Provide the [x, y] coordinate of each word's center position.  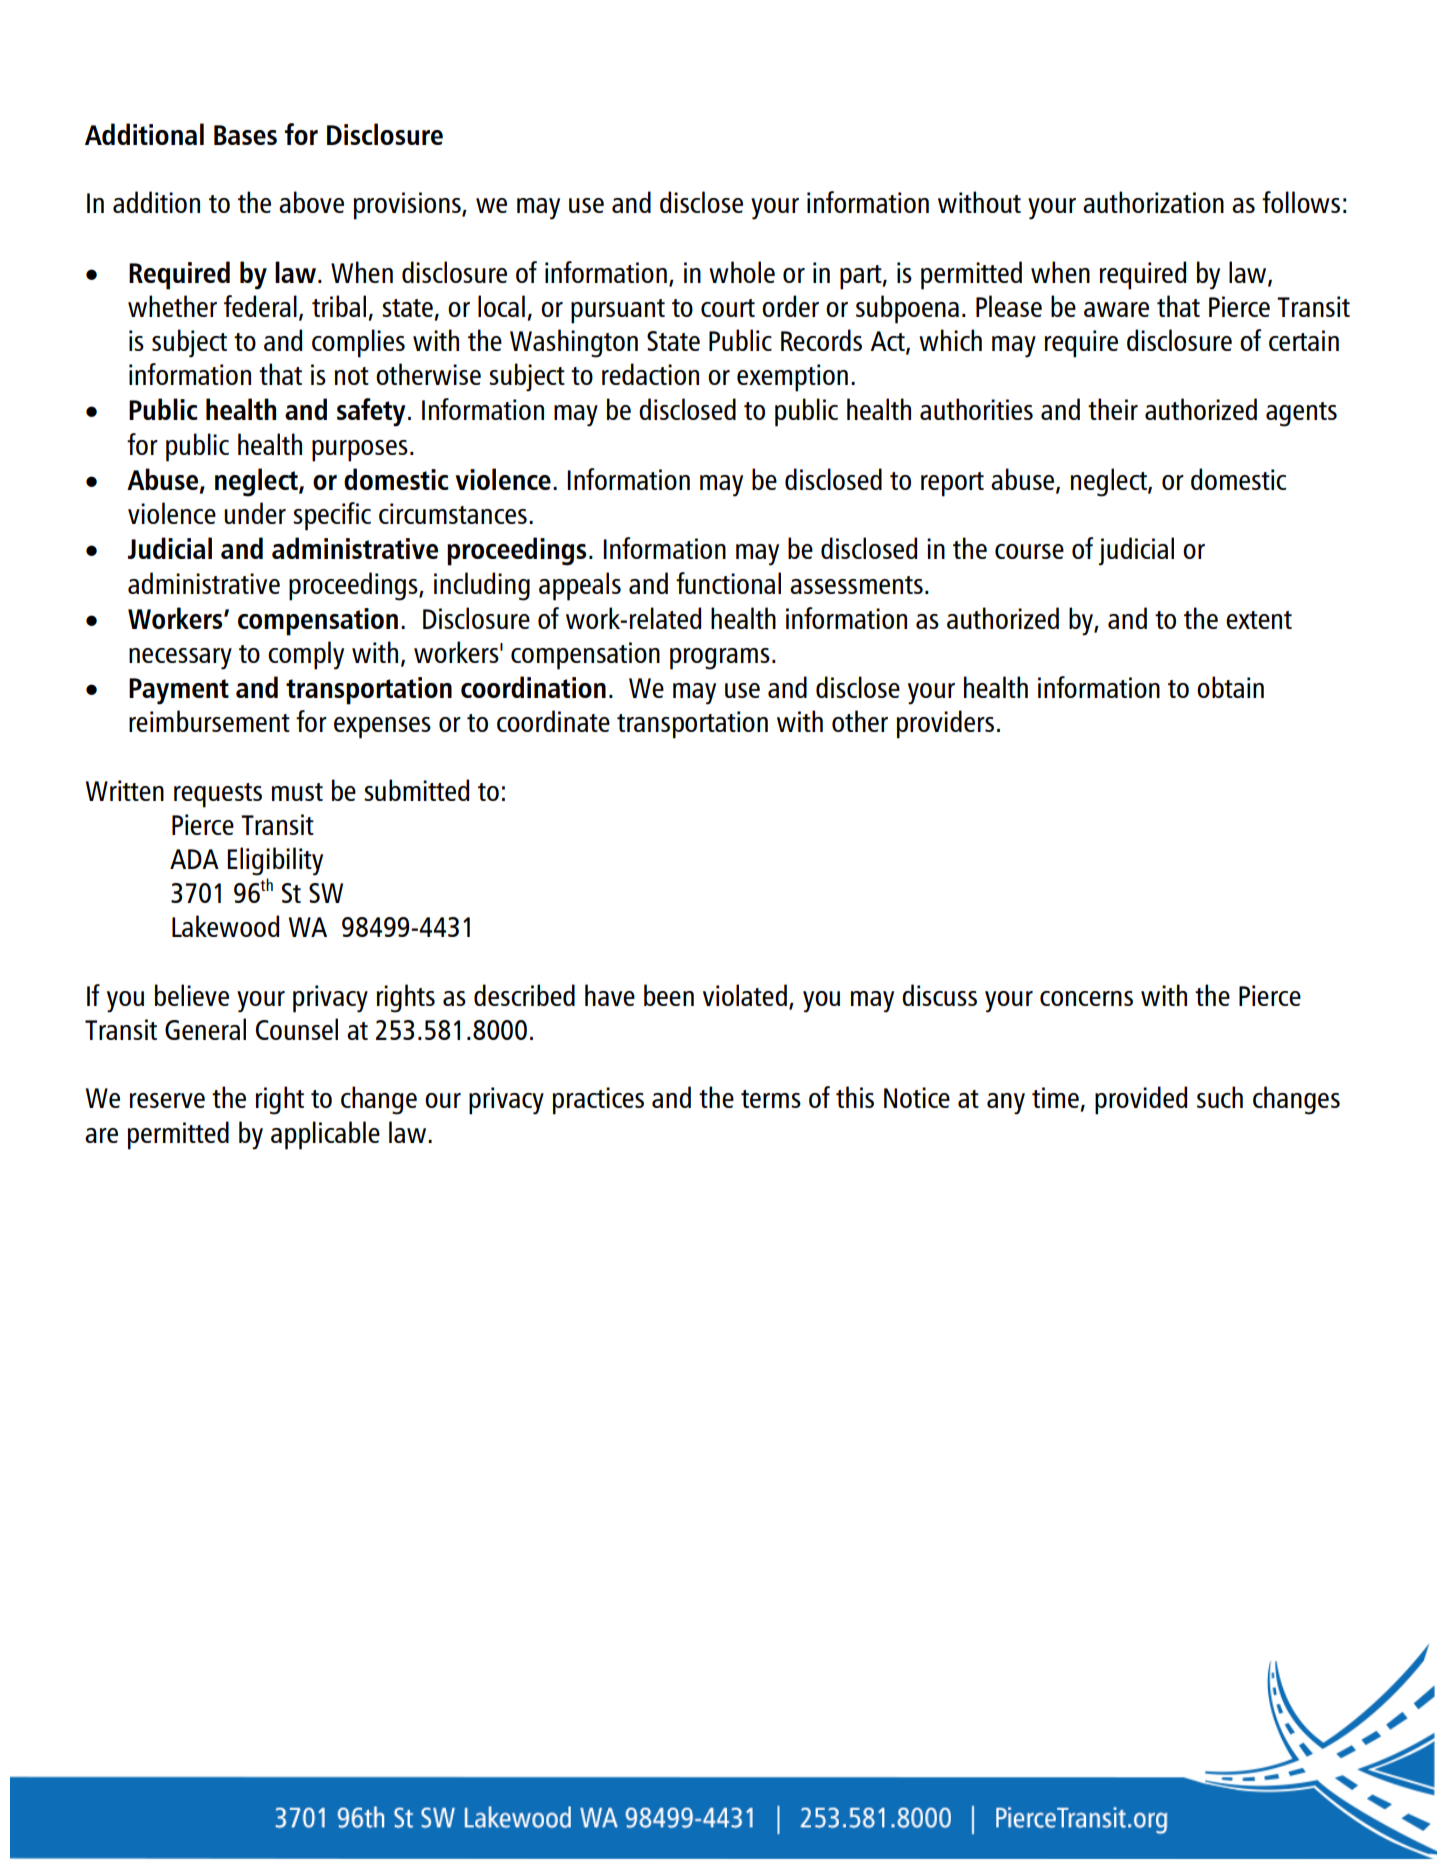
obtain [1230, 687]
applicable [325, 1135]
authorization [1153, 202]
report [952, 484]
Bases [245, 135]
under [255, 513]
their [1113, 409]
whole [742, 272]
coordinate [553, 721]
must [297, 792]
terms [771, 1099]
